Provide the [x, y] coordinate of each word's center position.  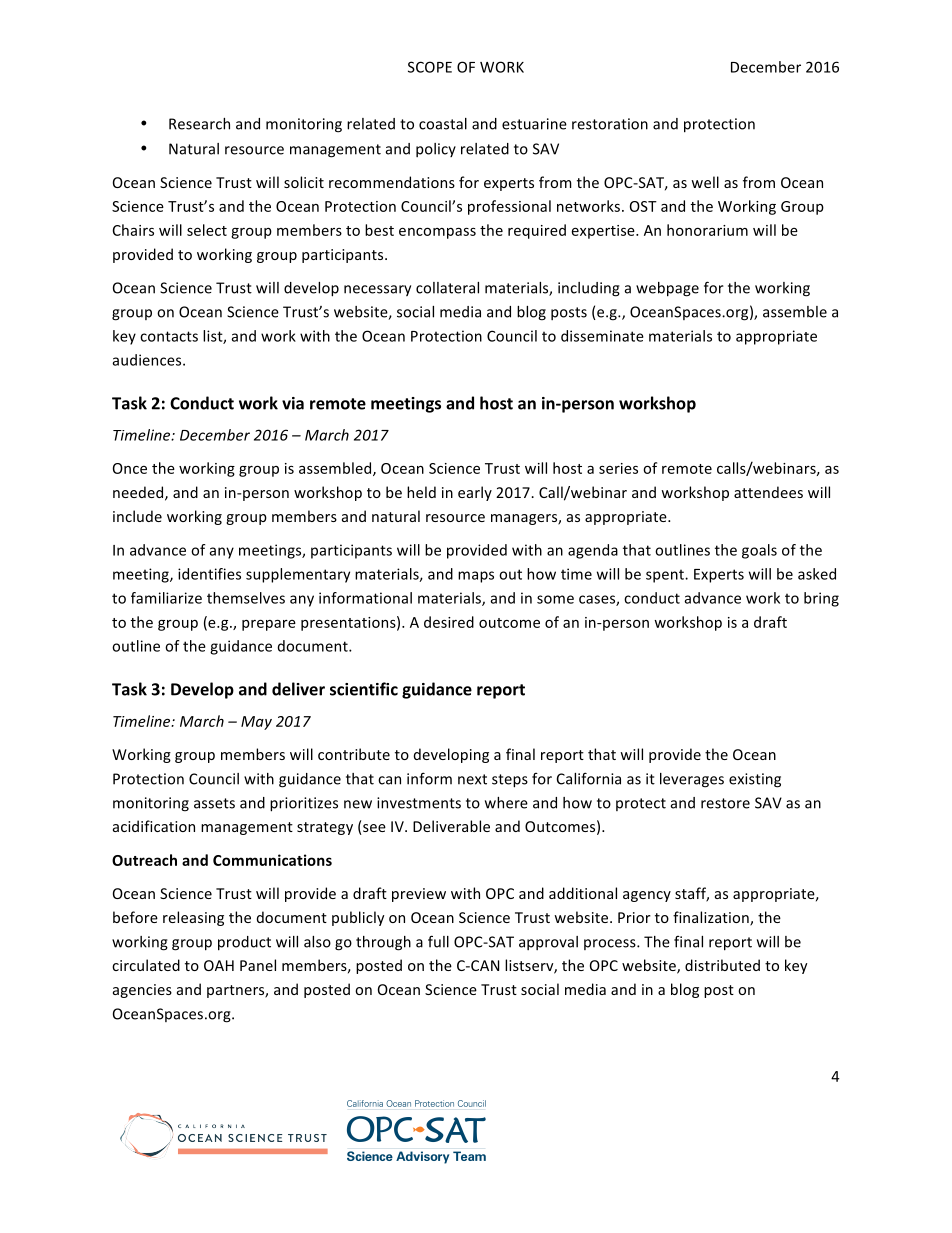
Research [199, 124]
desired [449, 622]
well [705, 182]
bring [821, 599]
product [244, 943]
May [256, 723]
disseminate [602, 336]
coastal [443, 124]
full [438, 941]
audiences [148, 360]
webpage [667, 289]
